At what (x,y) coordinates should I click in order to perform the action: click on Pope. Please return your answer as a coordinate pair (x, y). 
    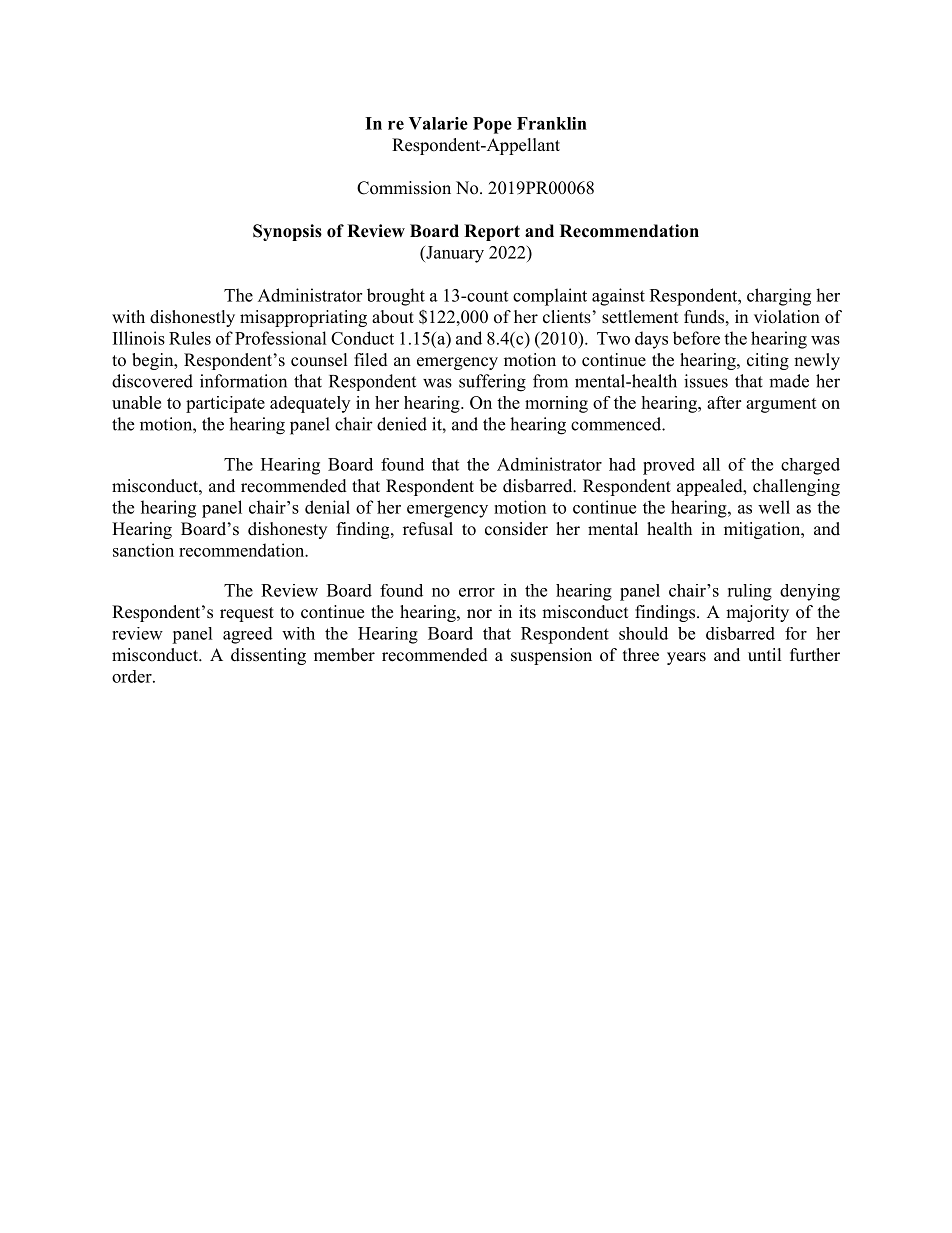
    Looking at the image, I should click on (492, 125).
